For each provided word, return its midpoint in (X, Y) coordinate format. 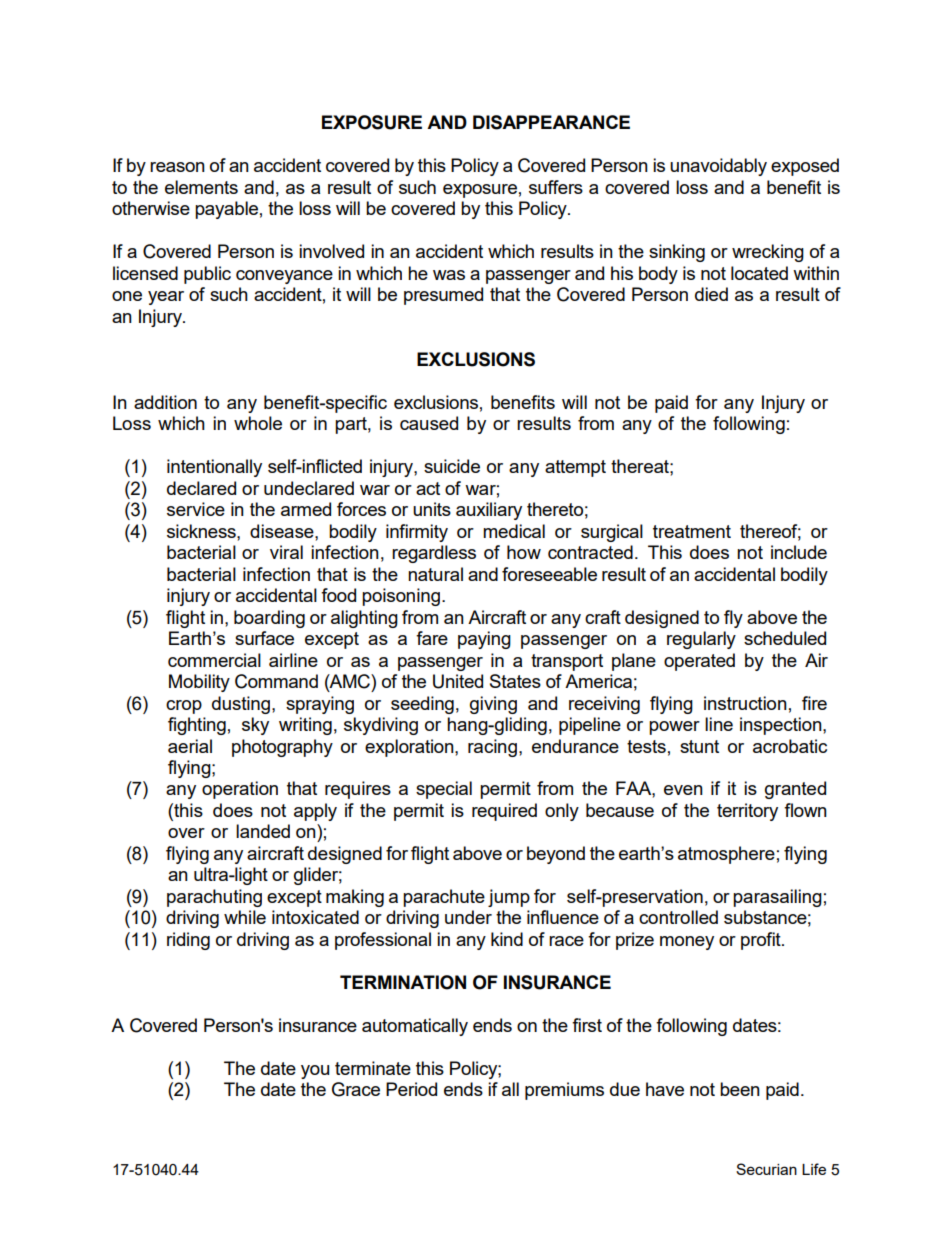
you (315, 1072)
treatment (692, 531)
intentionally (214, 468)
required (504, 812)
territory (747, 812)
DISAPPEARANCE (551, 122)
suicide (452, 466)
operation (240, 790)
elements (201, 187)
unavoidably (718, 167)
